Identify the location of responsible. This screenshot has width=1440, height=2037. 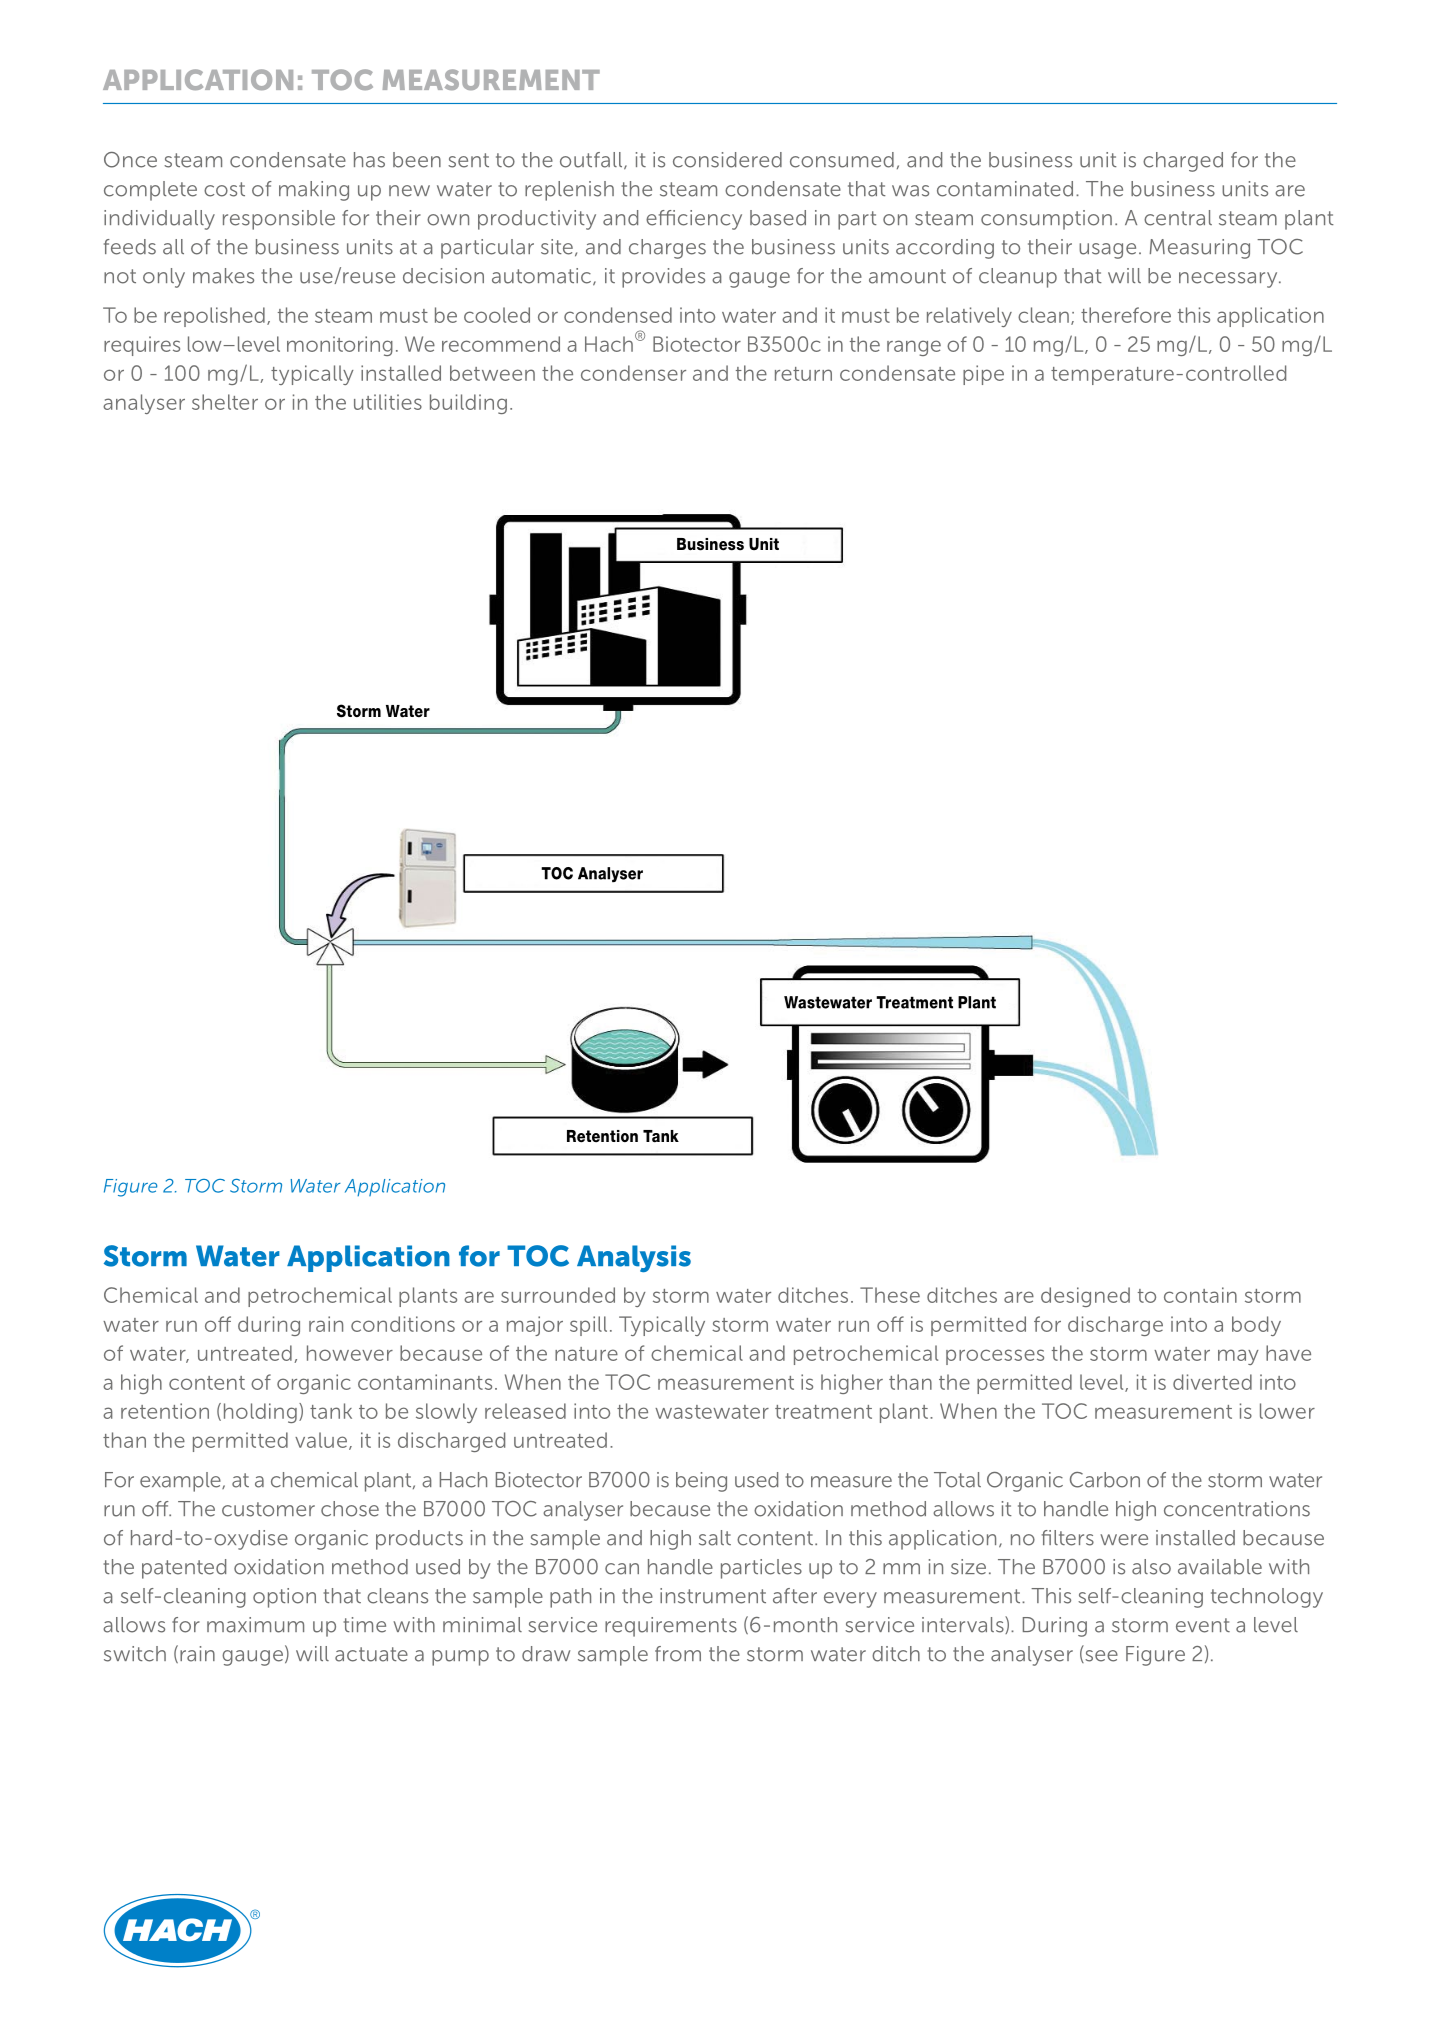
(279, 220).
